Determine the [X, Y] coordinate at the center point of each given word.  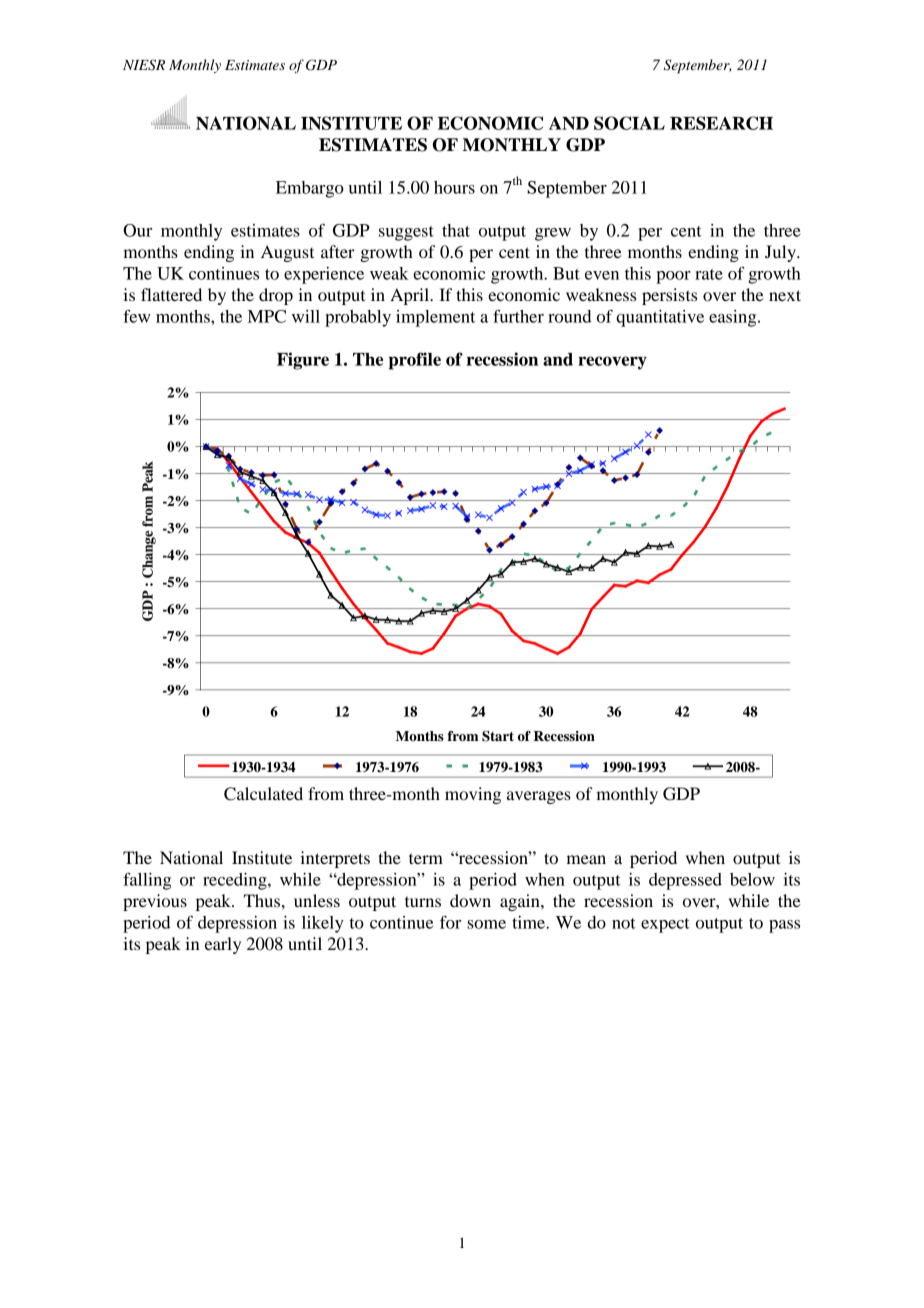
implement [435, 318]
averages [539, 797]
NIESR [144, 65]
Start [498, 736]
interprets [335, 859]
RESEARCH [721, 123]
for [450, 922]
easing [734, 318]
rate [709, 274]
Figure [303, 361]
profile [414, 361]
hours [454, 187]
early [223, 945]
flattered [171, 294]
